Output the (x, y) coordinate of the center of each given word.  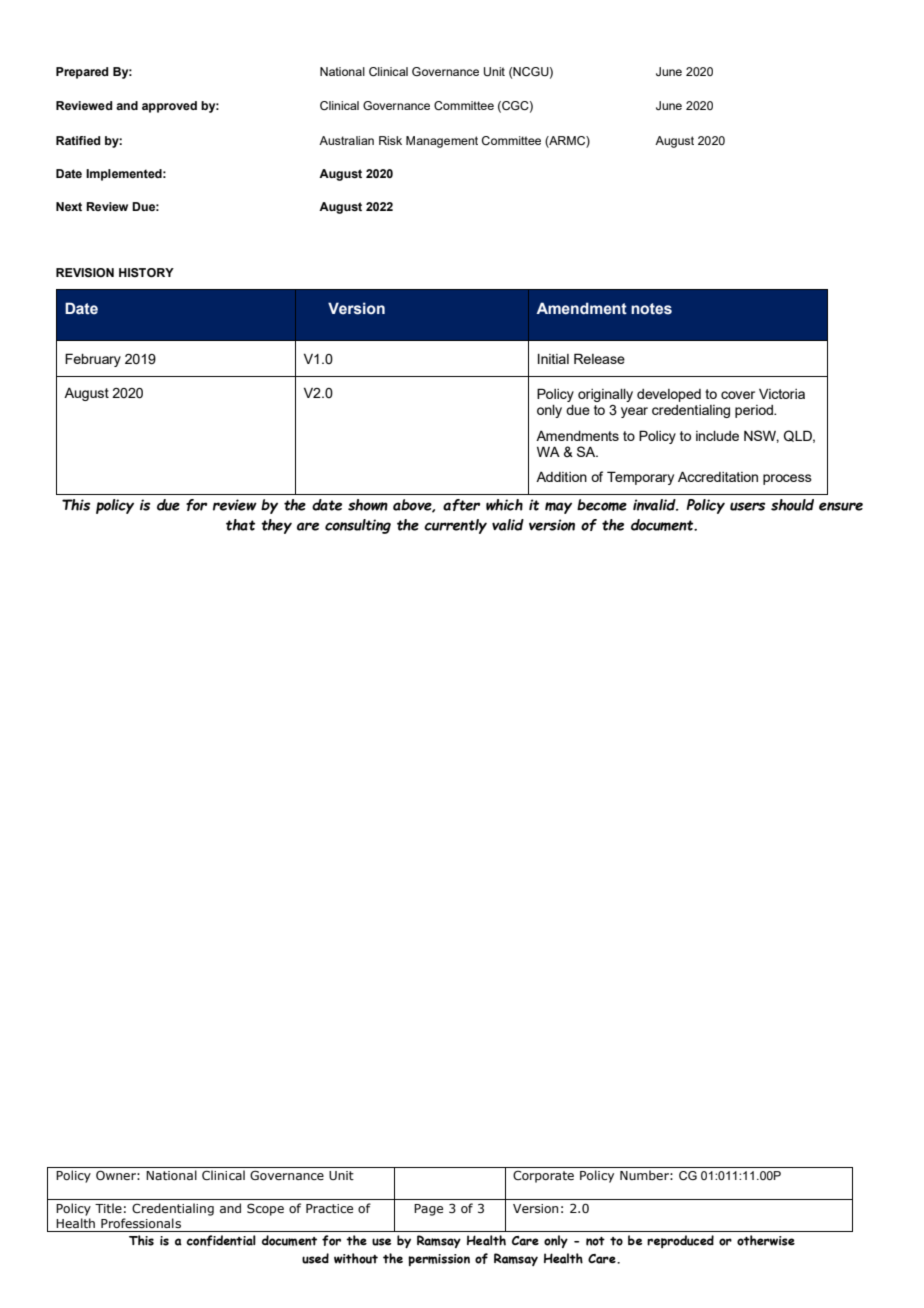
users (748, 506)
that (240, 525)
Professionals (141, 1223)
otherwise (766, 1240)
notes (651, 309)
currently (455, 526)
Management (442, 142)
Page (428, 1210)
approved (169, 107)
